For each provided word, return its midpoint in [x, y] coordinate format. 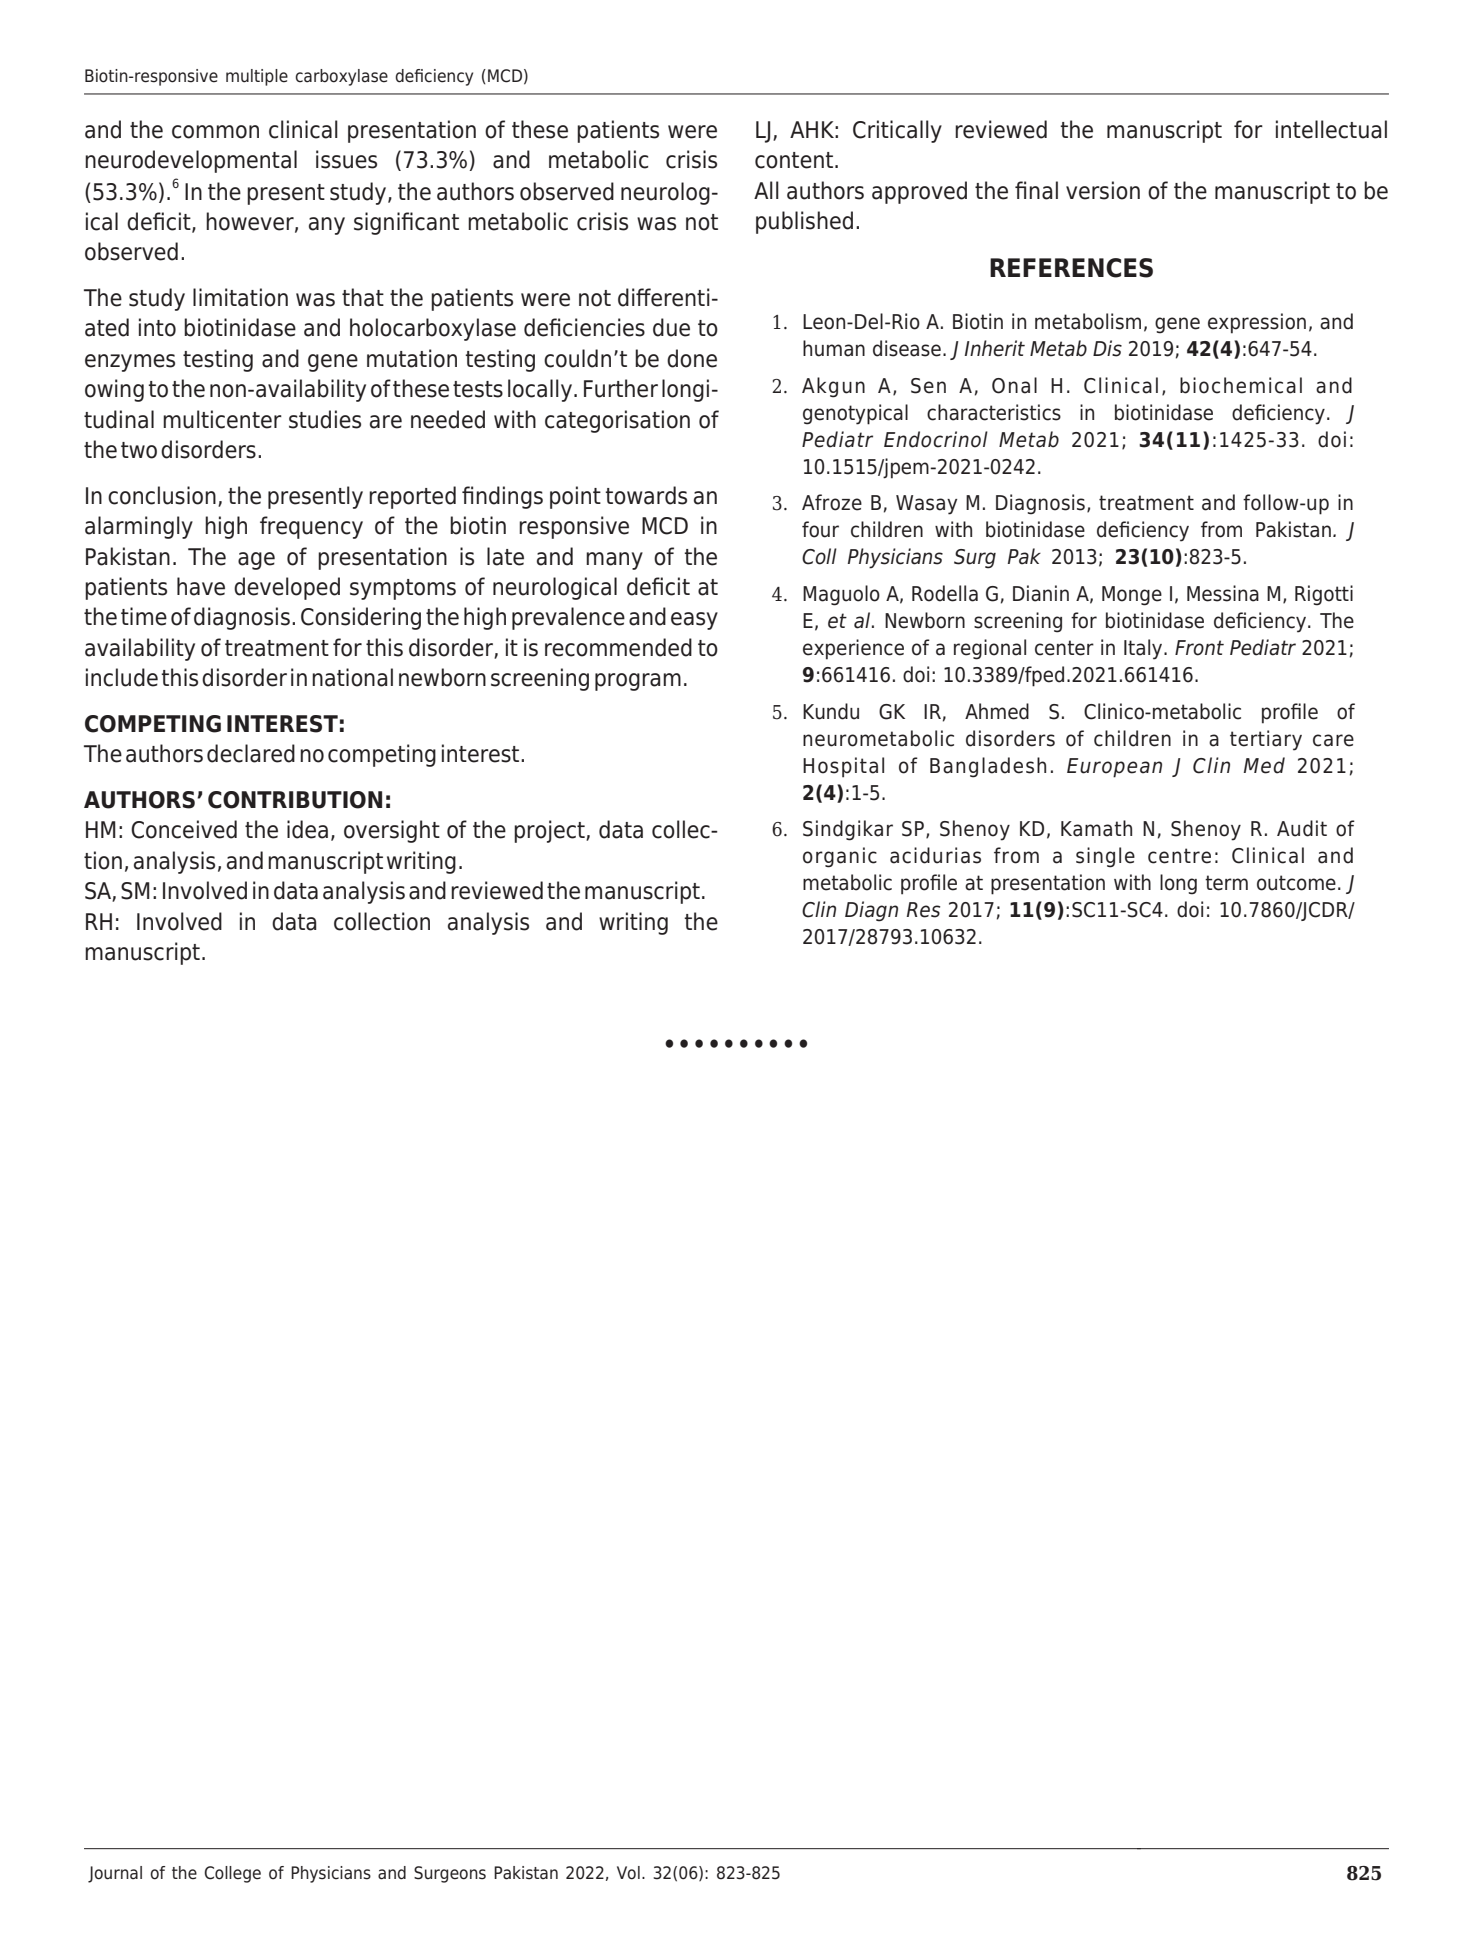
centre [1179, 856]
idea [307, 829]
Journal [115, 1874]
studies [325, 419]
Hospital [843, 767]
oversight [392, 831]
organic [840, 857]
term [1226, 883]
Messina [1223, 593]
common [215, 132]
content [795, 160]
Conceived [184, 829]
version [1103, 190]
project [550, 831]
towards [646, 495]
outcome [1296, 883]
